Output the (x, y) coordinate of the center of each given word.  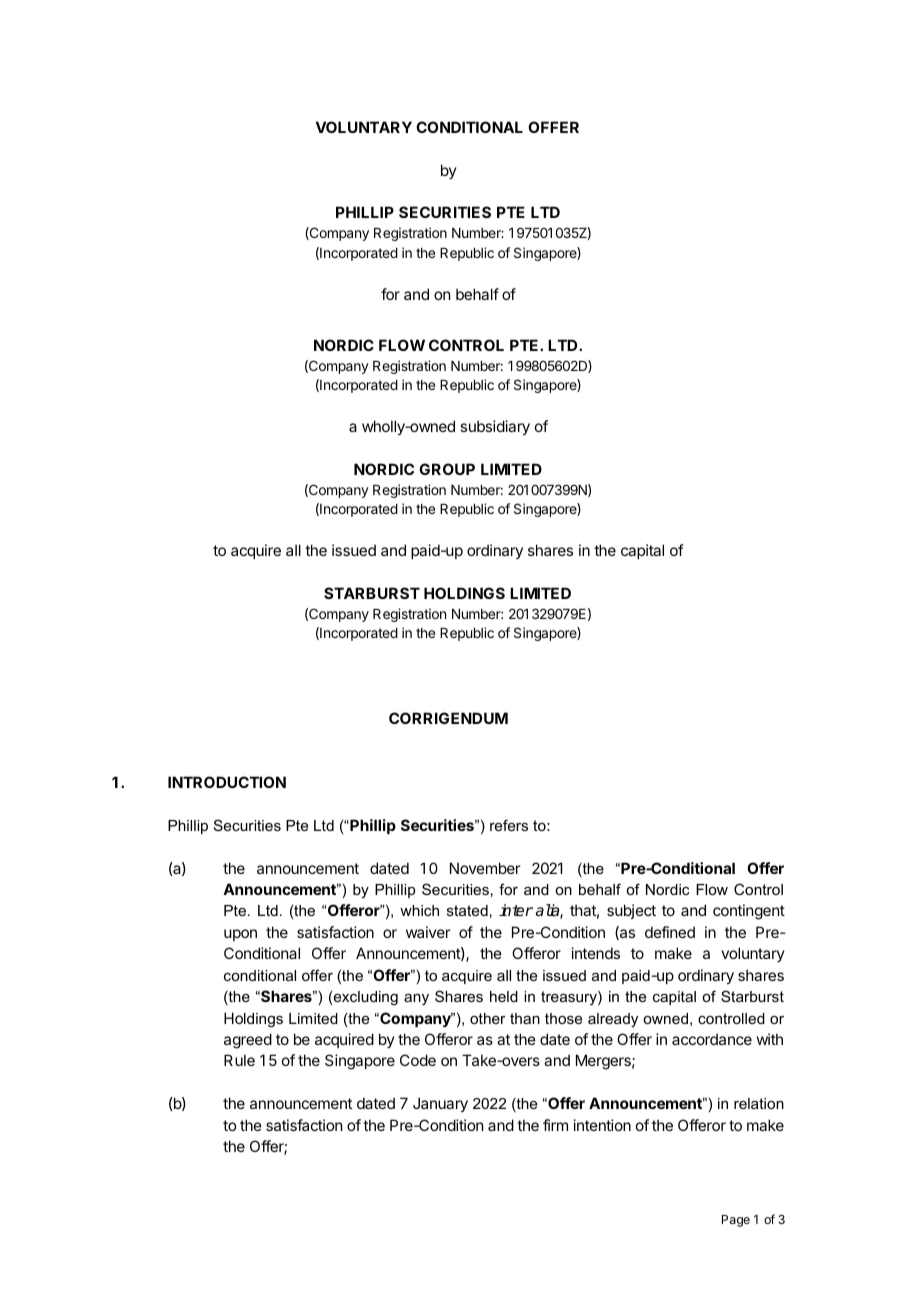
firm (555, 1125)
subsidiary (495, 427)
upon (240, 935)
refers (509, 825)
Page (736, 1221)
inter (516, 910)
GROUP (447, 469)
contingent (749, 912)
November (485, 868)
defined (670, 932)
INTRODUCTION (227, 782)
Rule (239, 1060)
